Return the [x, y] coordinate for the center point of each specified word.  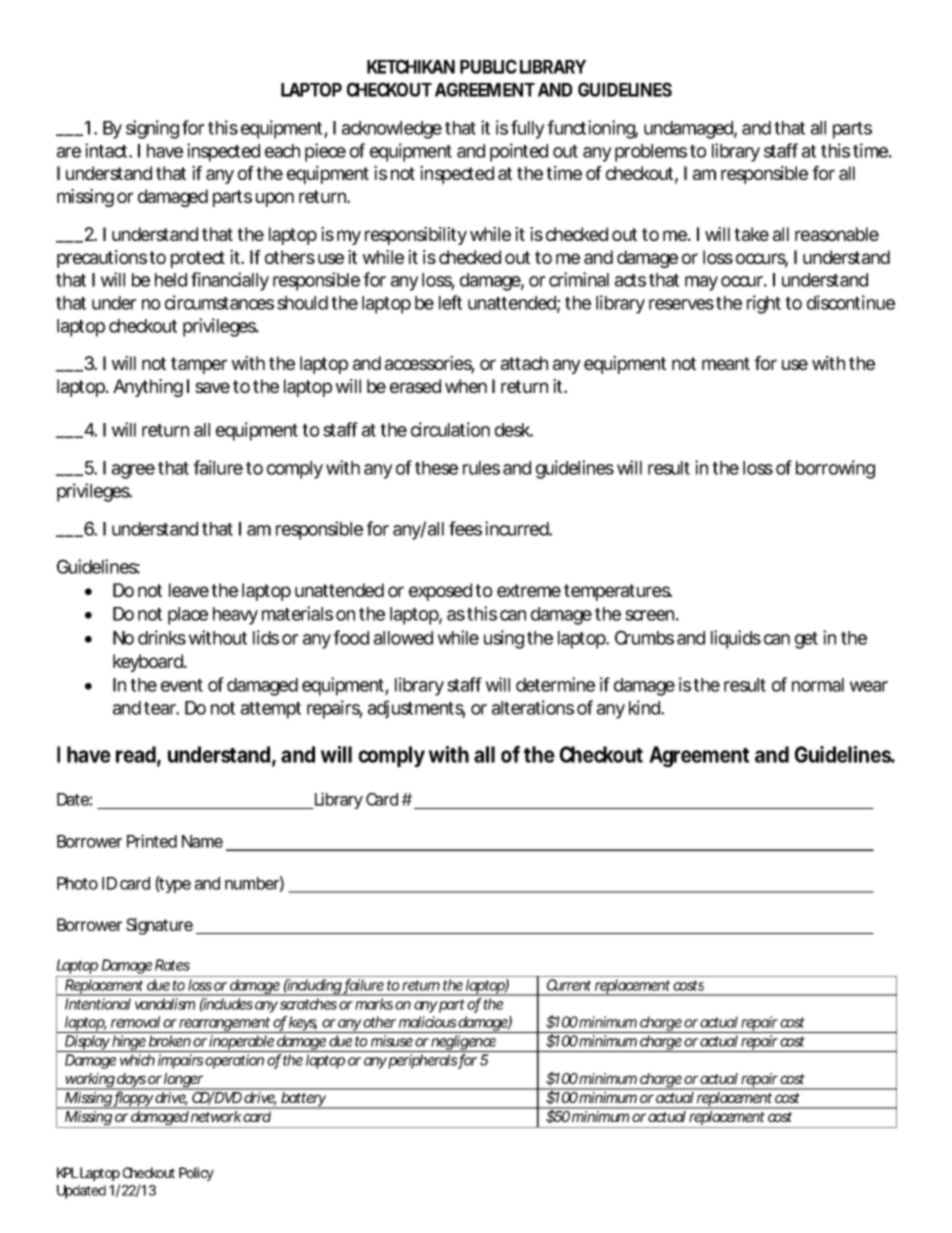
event [182, 685]
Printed [152, 841]
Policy [196, 1174]
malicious [428, 1022]
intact [106, 150]
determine [555, 684]
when [466, 386]
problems [651, 153]
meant [726, 363]
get [806, 640]
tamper [199, 365]
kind [644, 707]
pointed [519, 152]
